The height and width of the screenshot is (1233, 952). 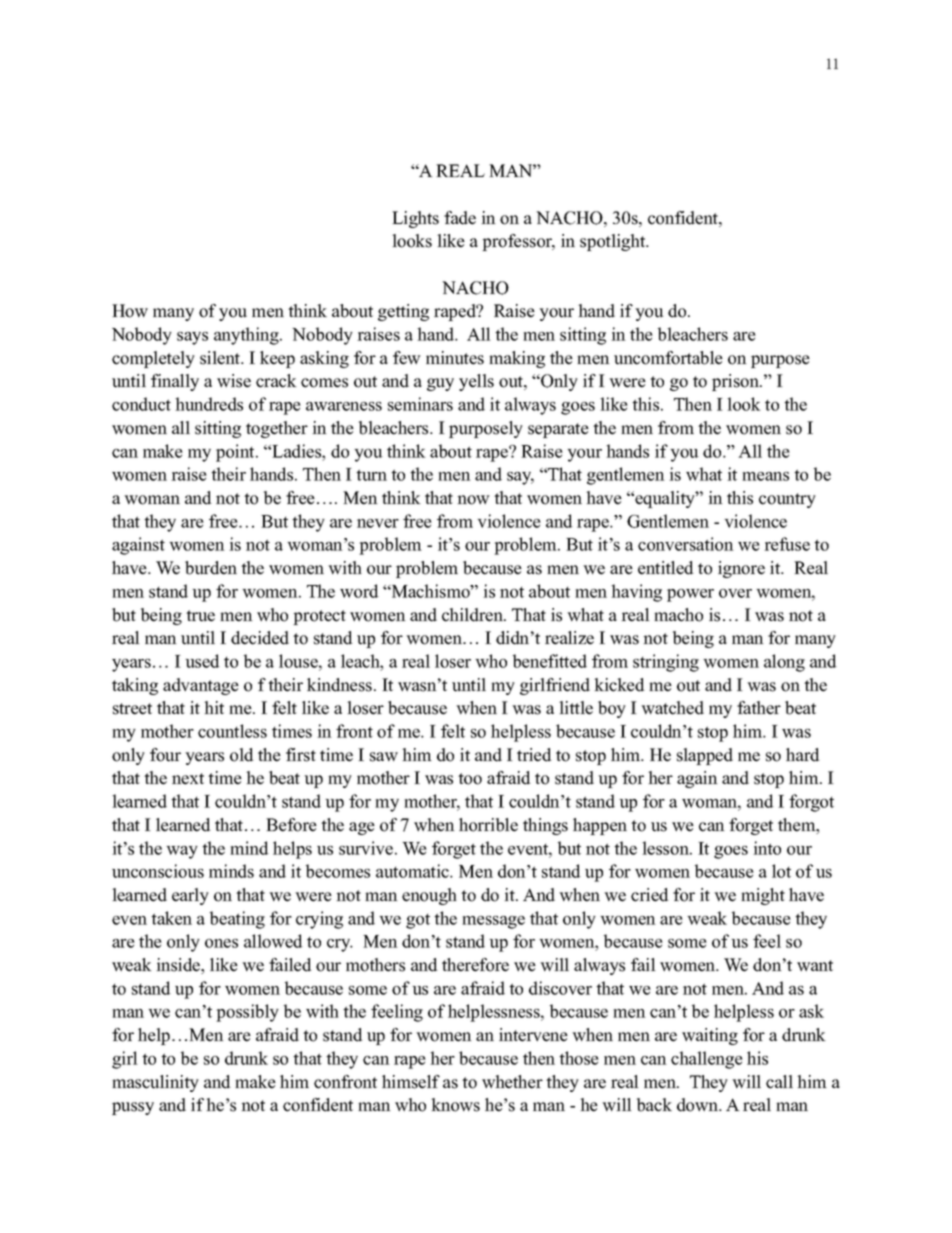 What do you see at coordinates (236, 453) in the screenshot?
I see `point` at bounding box center [236, 453].
